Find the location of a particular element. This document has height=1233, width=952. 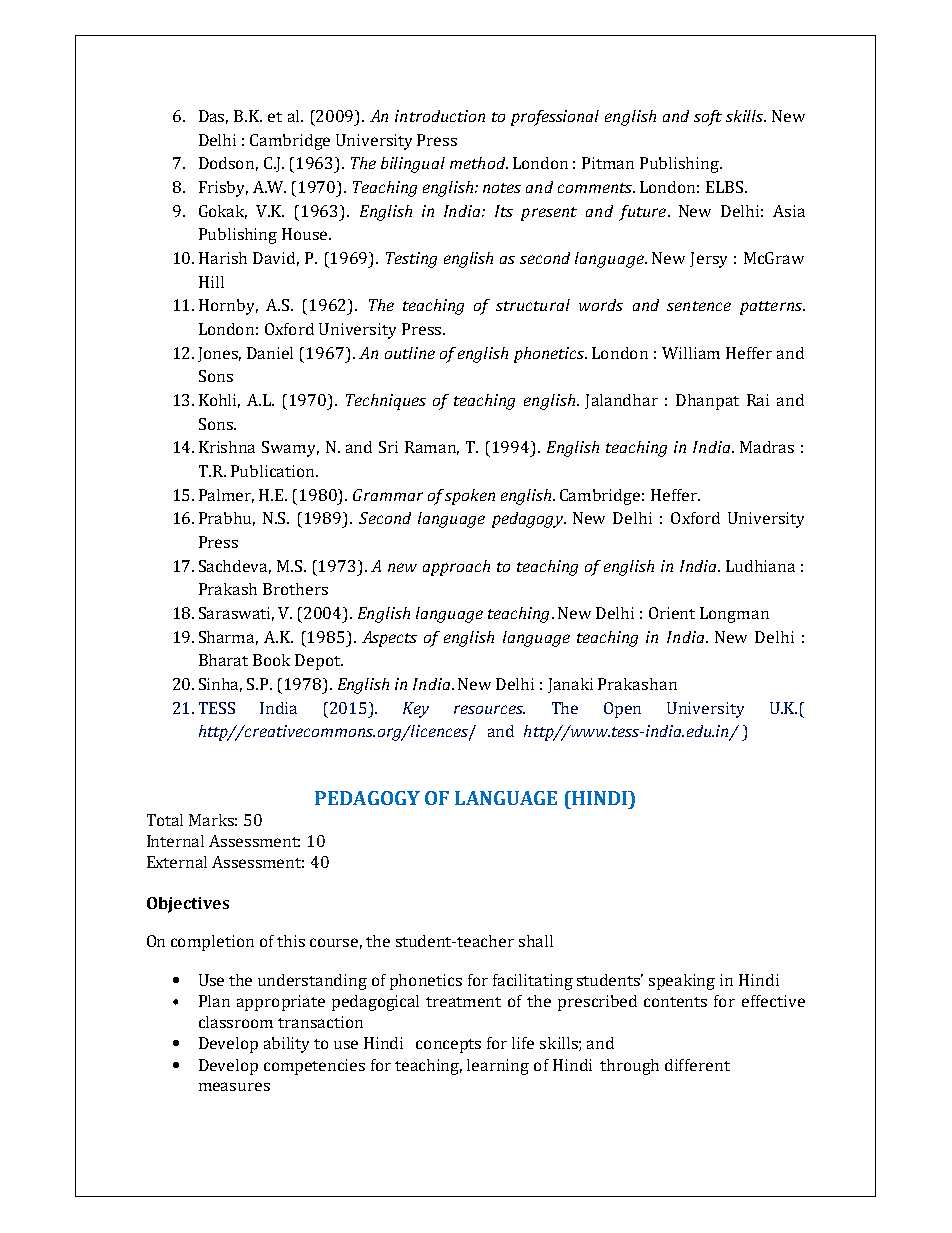

method is located at coordinates (478, 163).
